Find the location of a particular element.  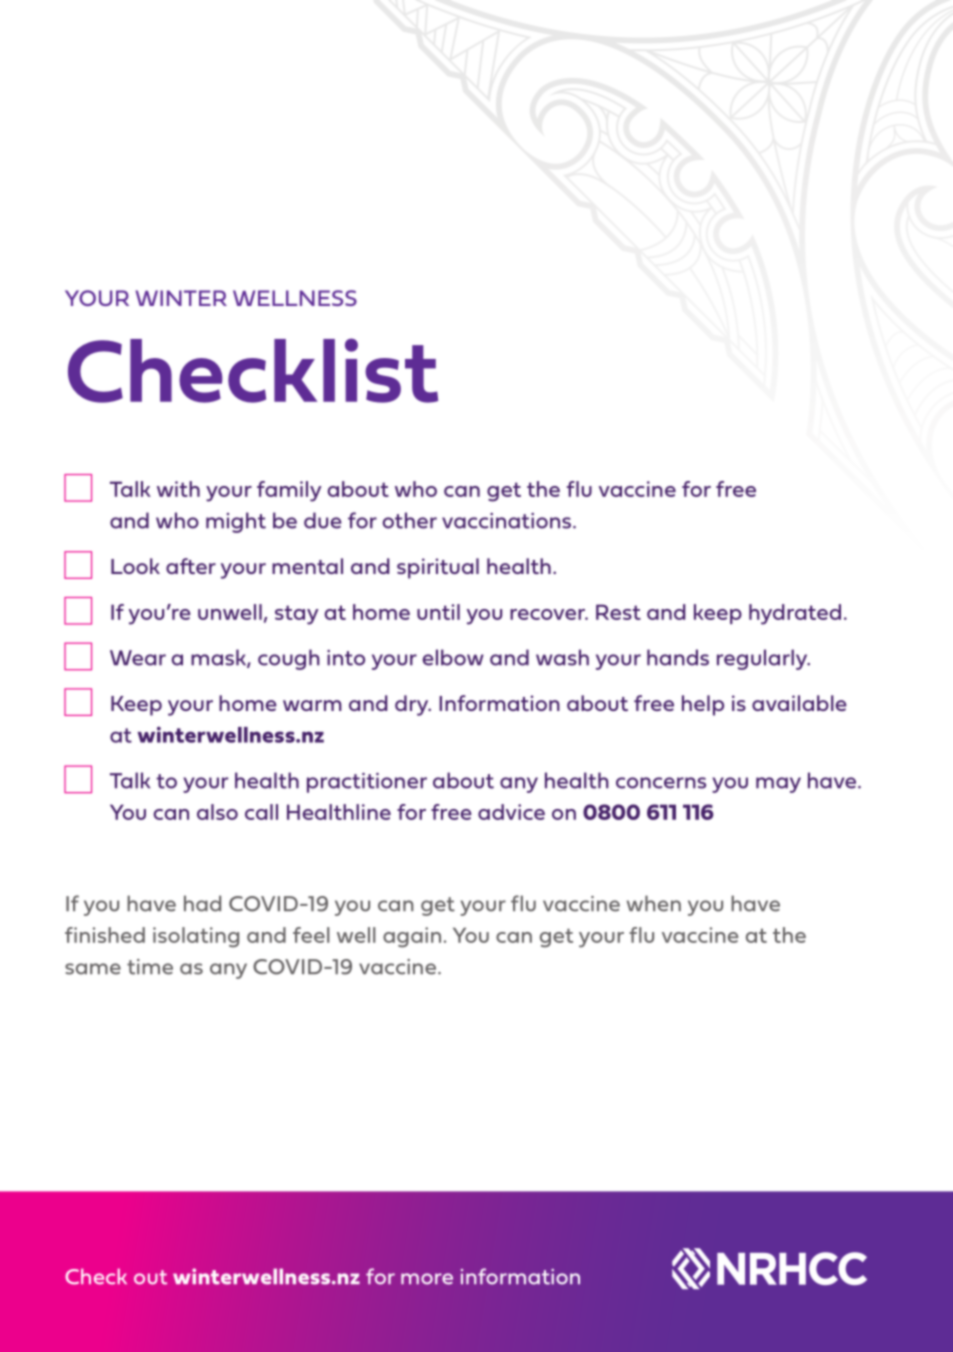

had is located at coordinates (202, 903).
